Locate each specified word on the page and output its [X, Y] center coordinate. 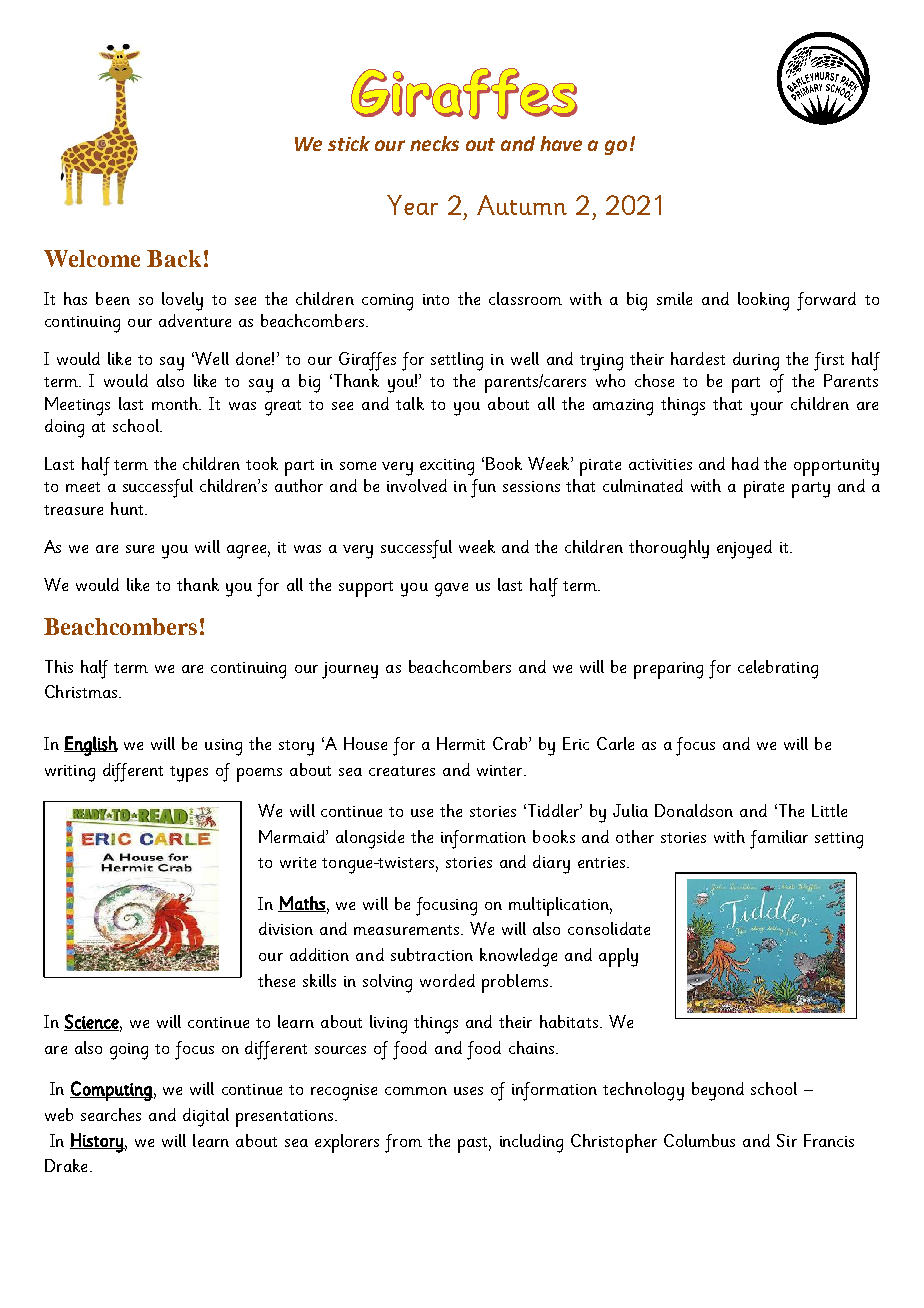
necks [434, 143]
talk [410, 403]
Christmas [82, 691]
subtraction [432, 954]
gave [451, 590]
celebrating [778, 669]
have [561, 143]
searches [111, 1114]
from [403, 1143]
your [767, 409]
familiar [779, 839]
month [176, 403]
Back [174, 258]
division [286, 928]
